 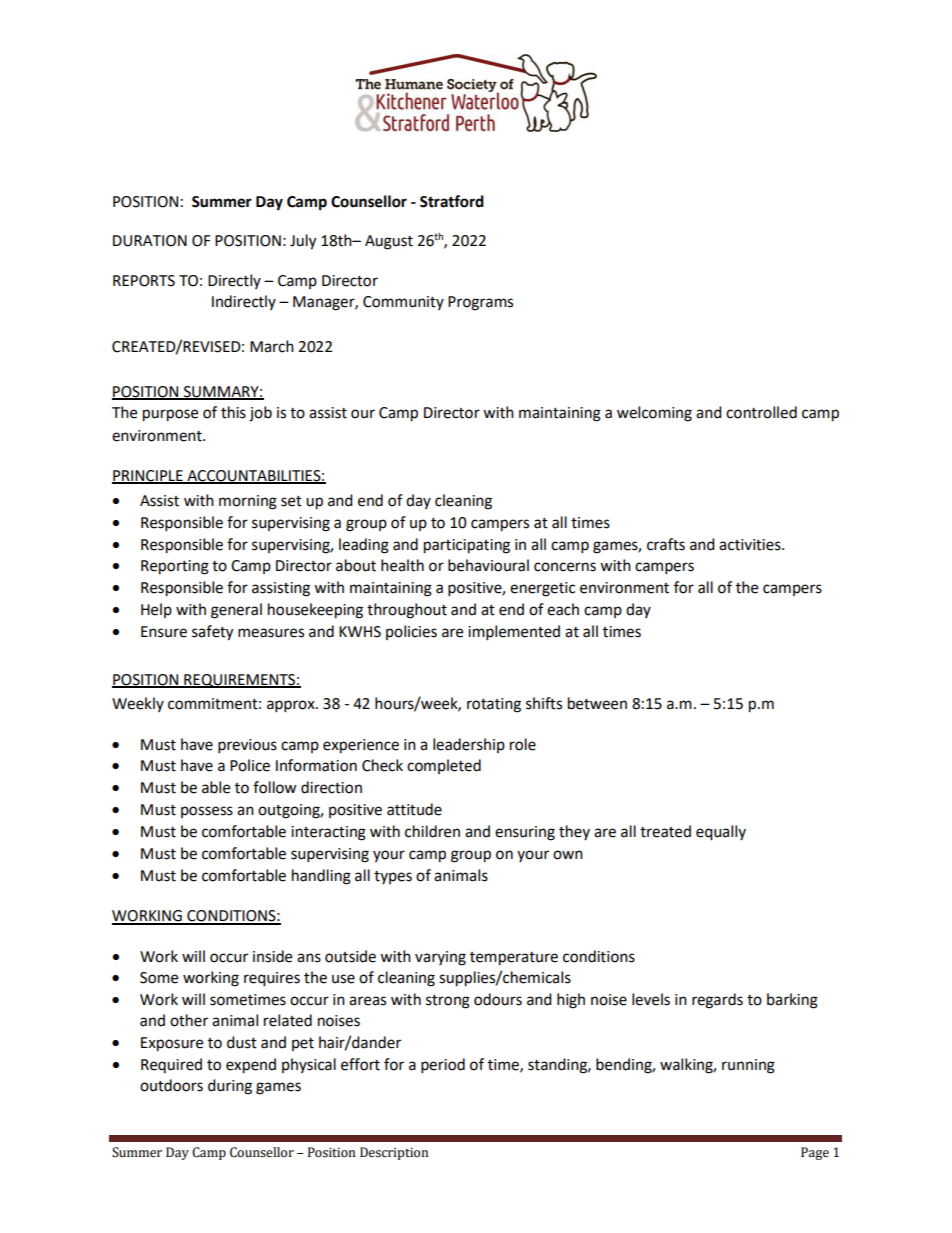 I want to click on implemented, so click(x=514, y=633).
